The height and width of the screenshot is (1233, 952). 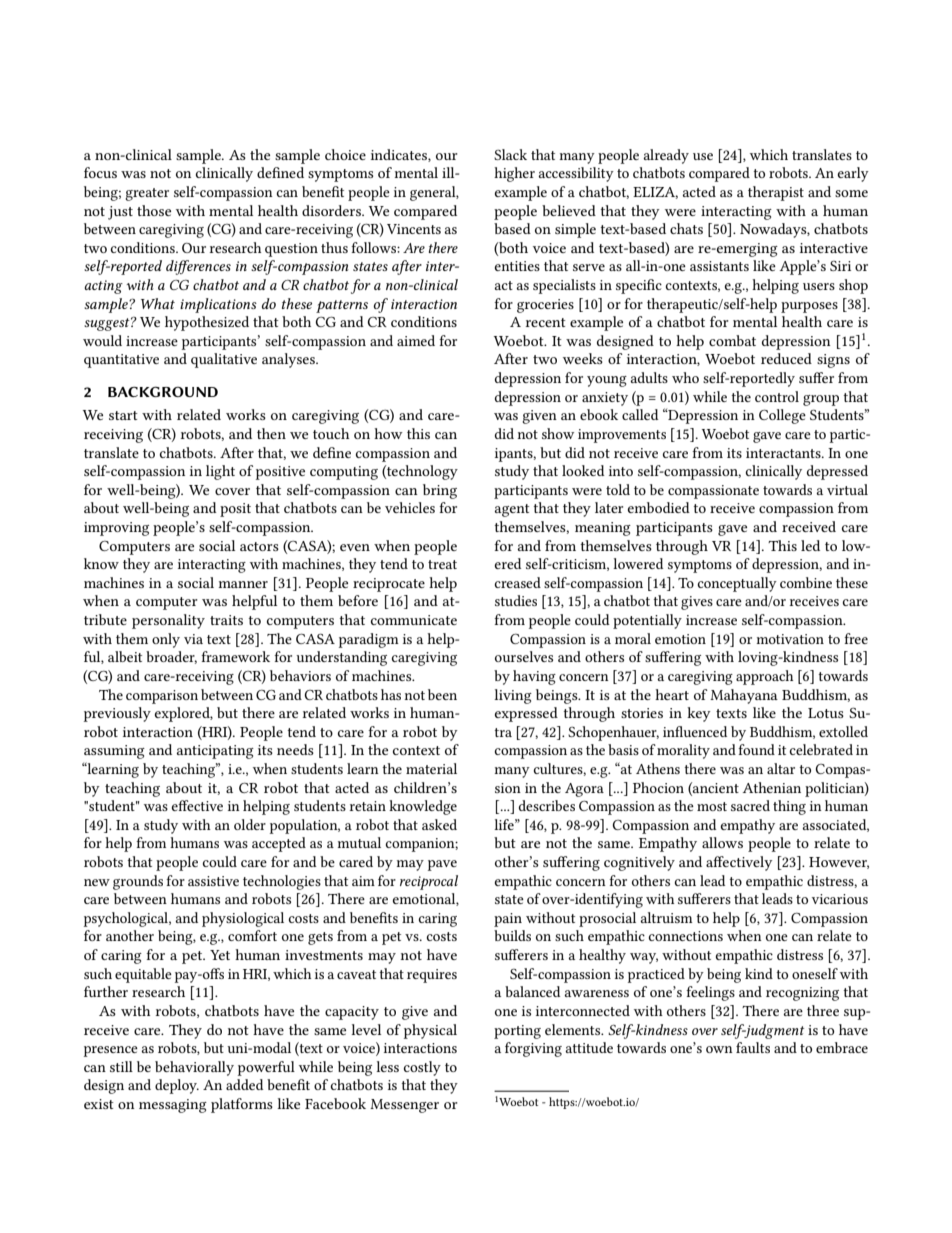 What do you see at coordinates (193, 639) in the screenshot?
I see `via` at bounding box center [193, 639].
